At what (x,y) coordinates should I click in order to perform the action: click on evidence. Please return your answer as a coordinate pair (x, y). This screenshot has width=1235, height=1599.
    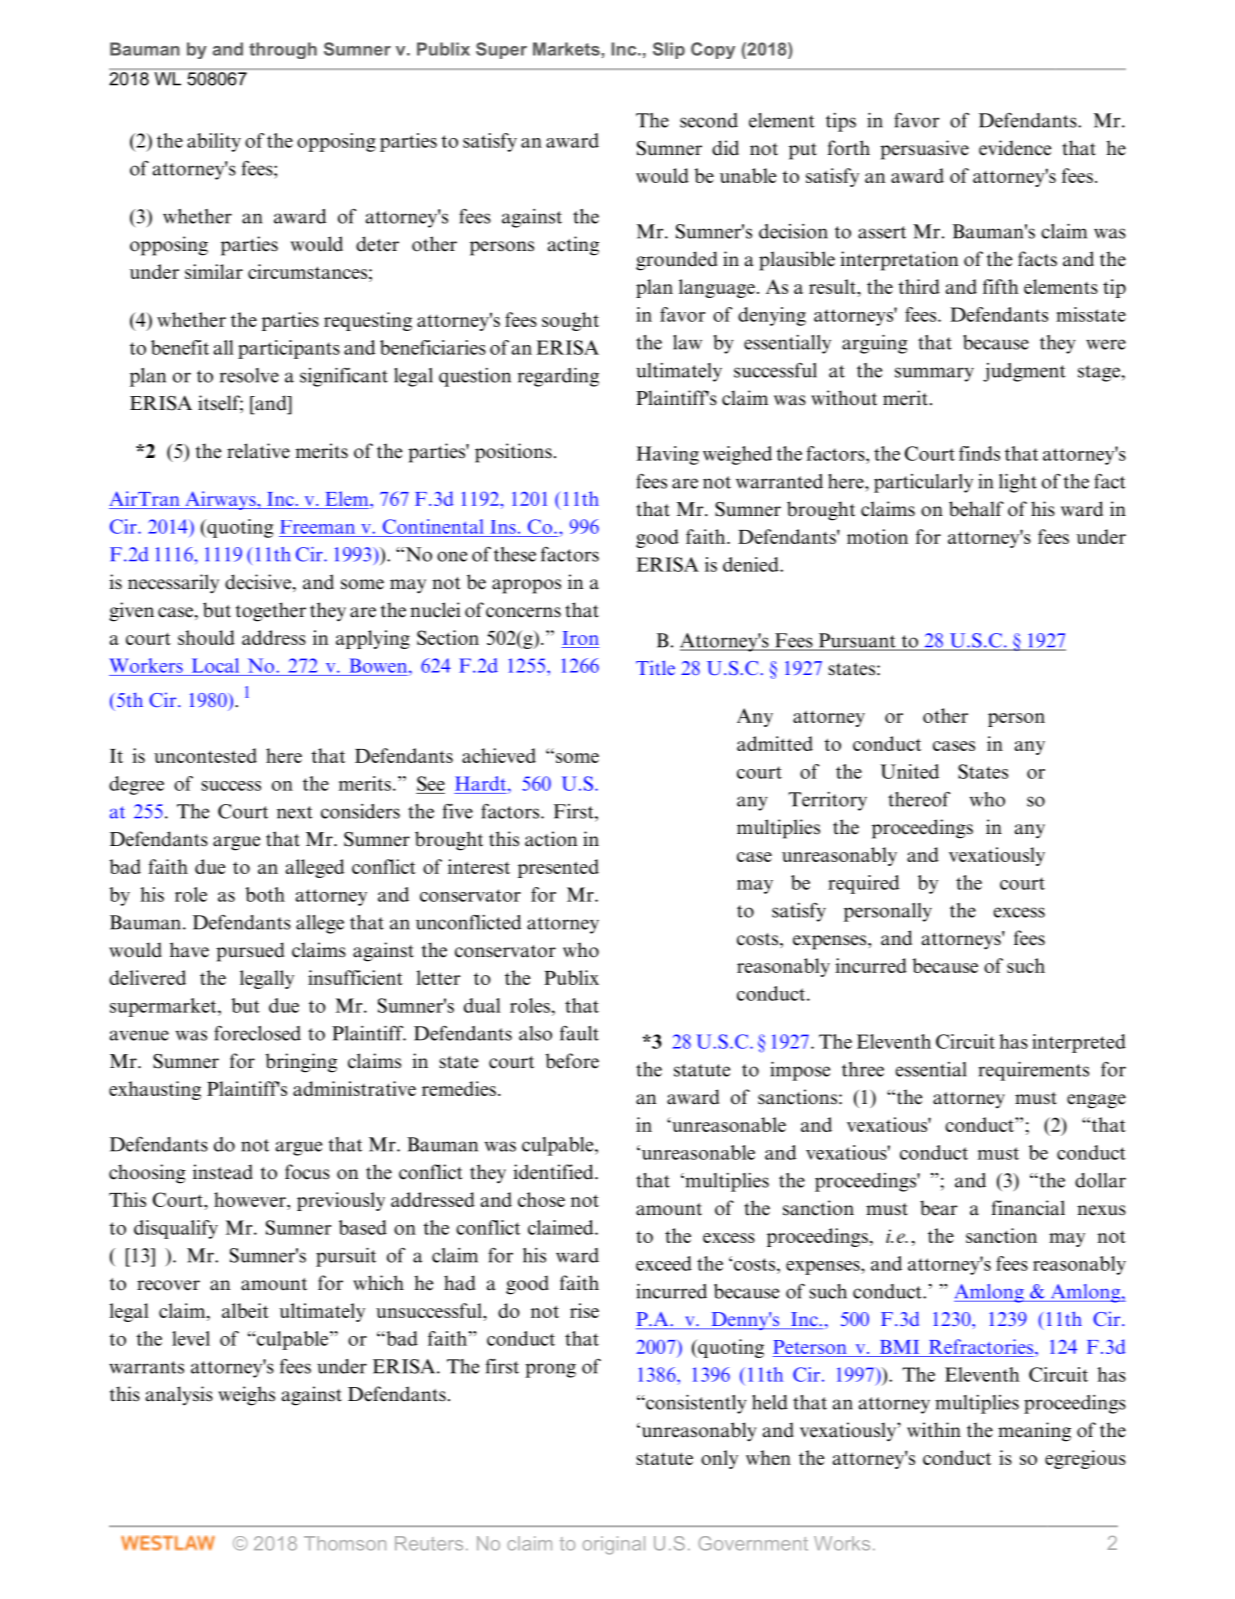
    Looking at the image, I should click on (1015, 148).
